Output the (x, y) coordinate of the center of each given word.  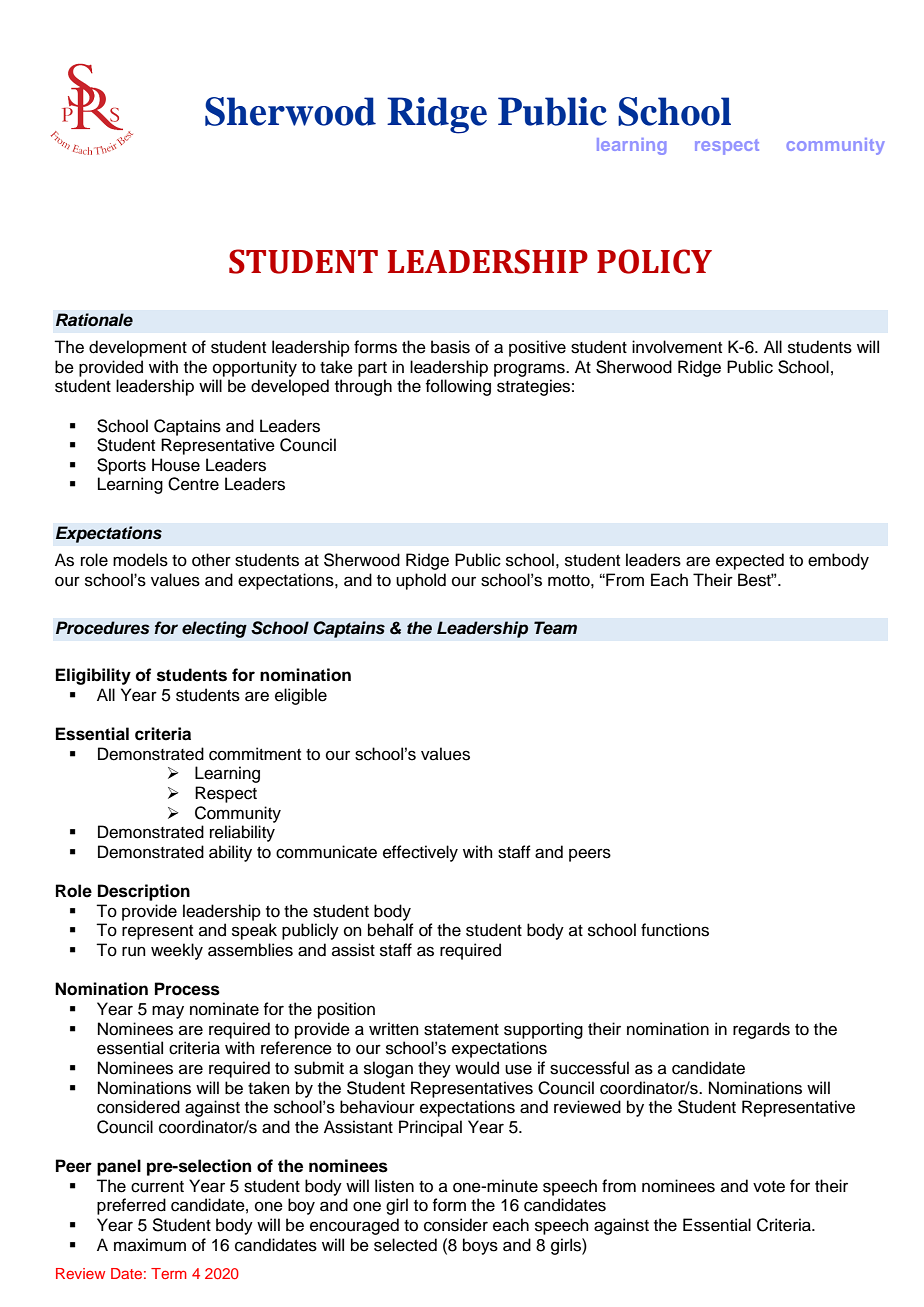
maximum (150, 1245)
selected (405, 1245)
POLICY (654, 261)
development (138, 348)
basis (450, 347)
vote (769, 1187)
